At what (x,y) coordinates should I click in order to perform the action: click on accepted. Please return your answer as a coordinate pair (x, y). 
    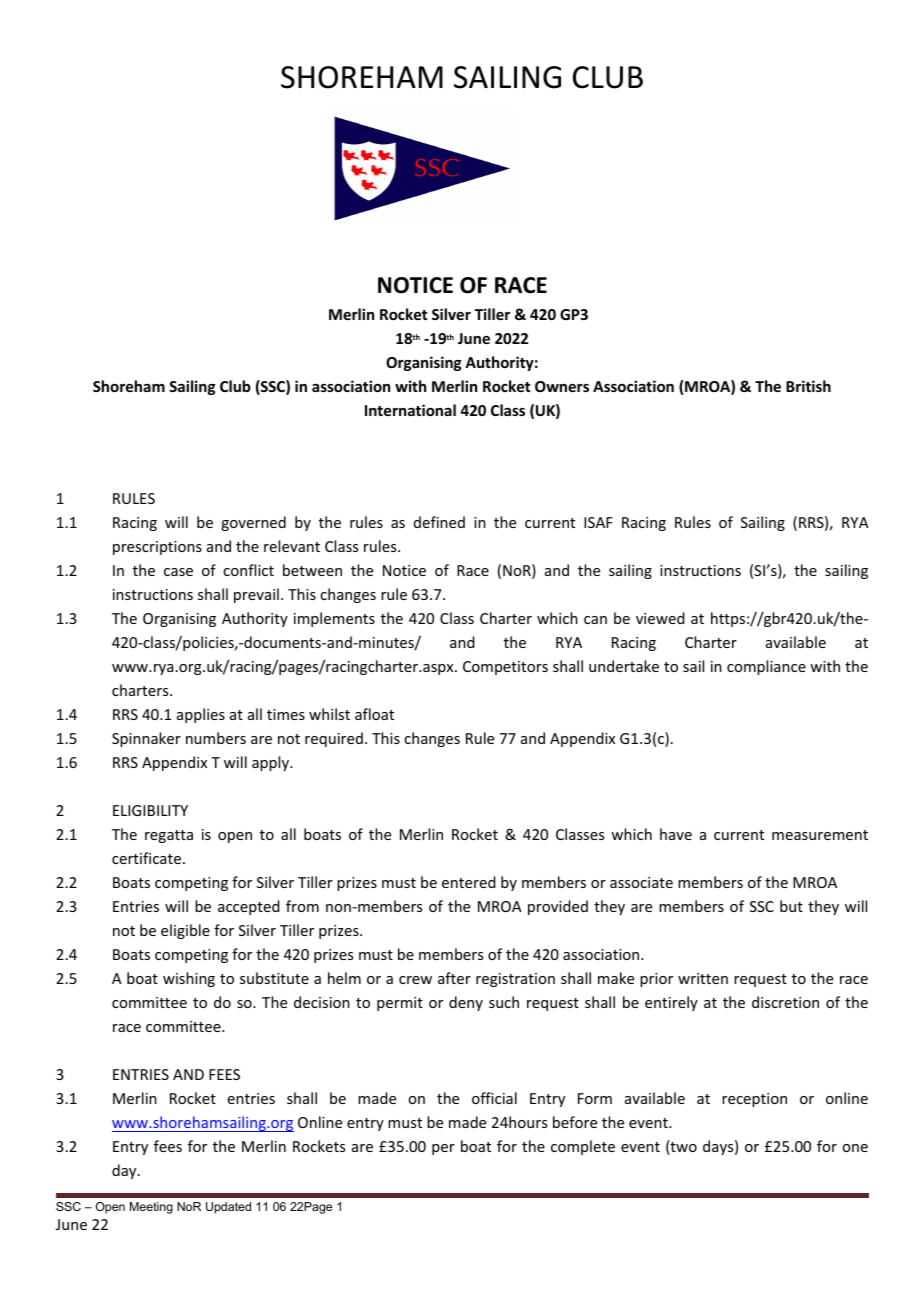
    Looking at the image, I should click on (249, 907).
